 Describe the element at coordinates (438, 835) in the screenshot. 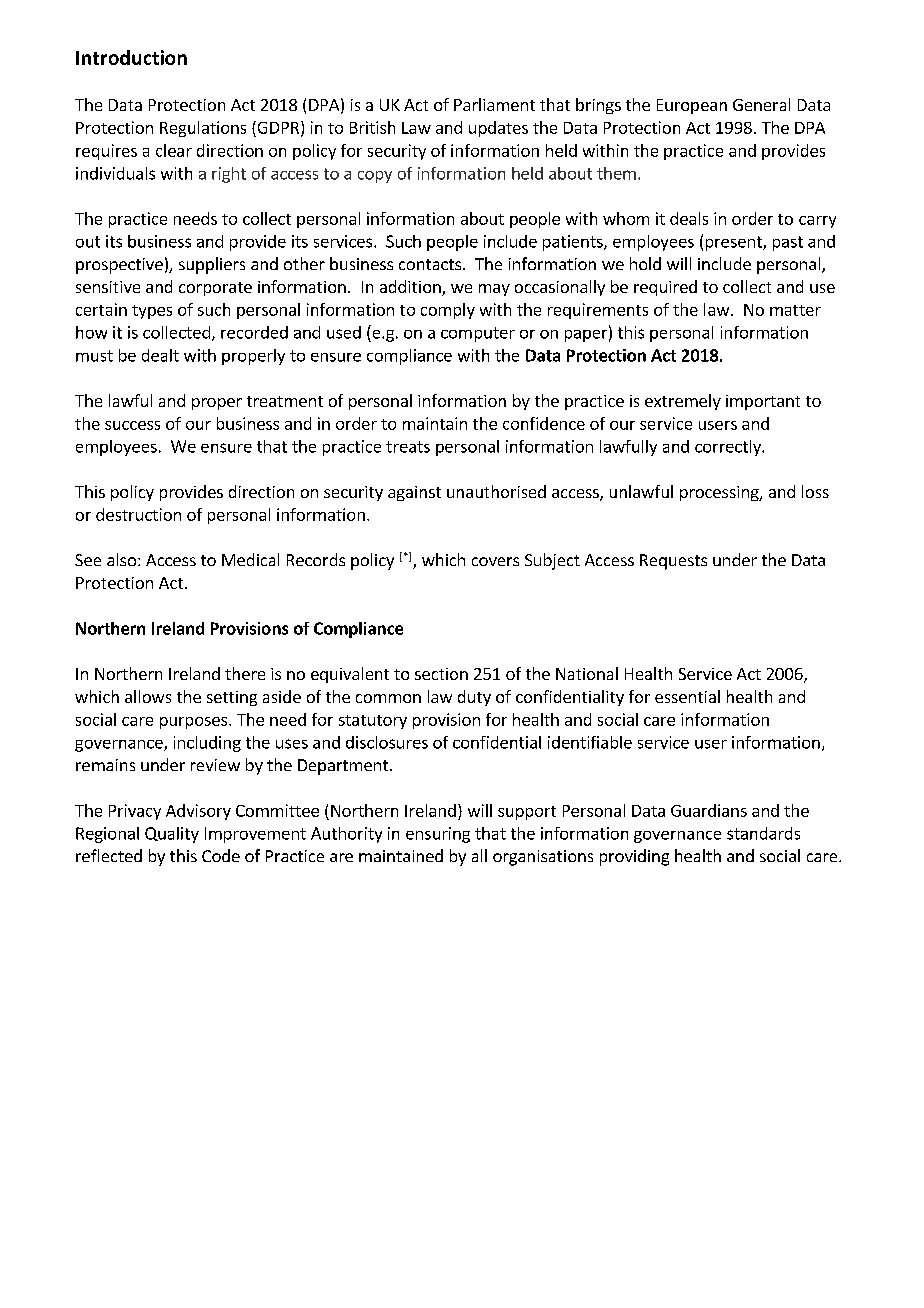

I see `ensuring` at that location.
